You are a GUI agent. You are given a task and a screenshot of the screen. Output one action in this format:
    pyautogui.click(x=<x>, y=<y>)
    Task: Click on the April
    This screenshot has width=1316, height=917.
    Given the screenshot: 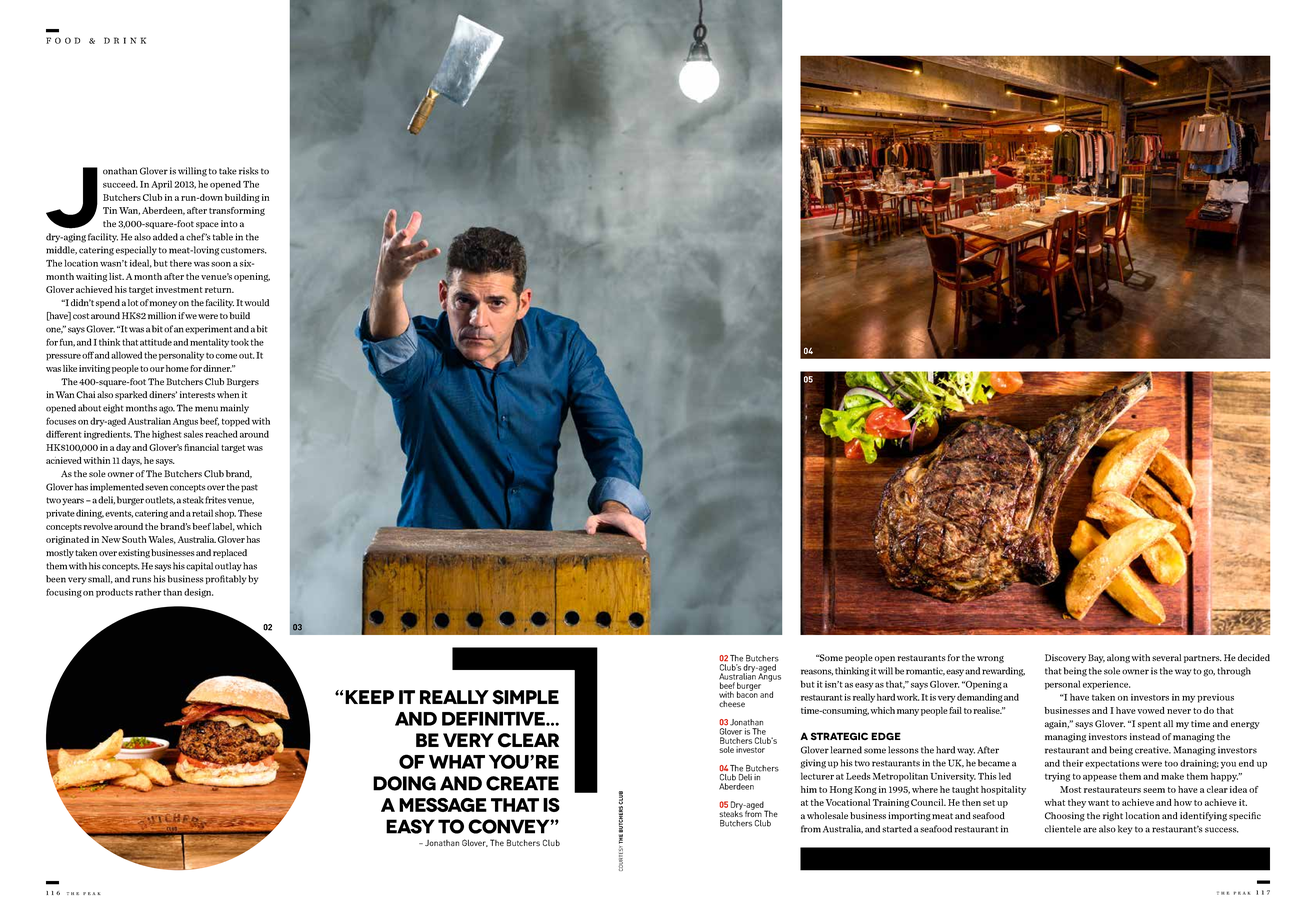 What is the action you would take?
    pyautogui.click(x=161, y=185)
